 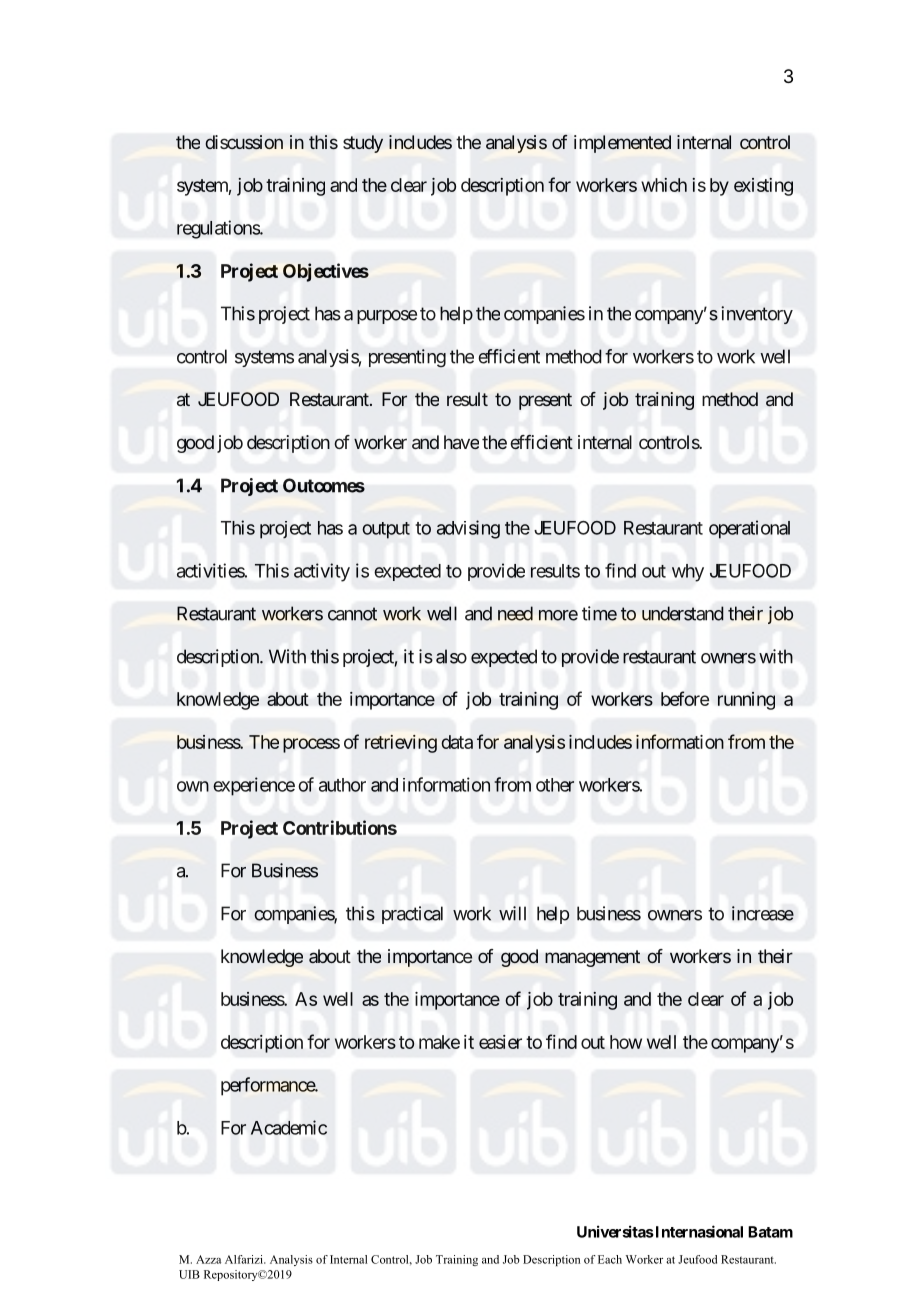 I want to click on discussion, so click(x=244, y=142).
